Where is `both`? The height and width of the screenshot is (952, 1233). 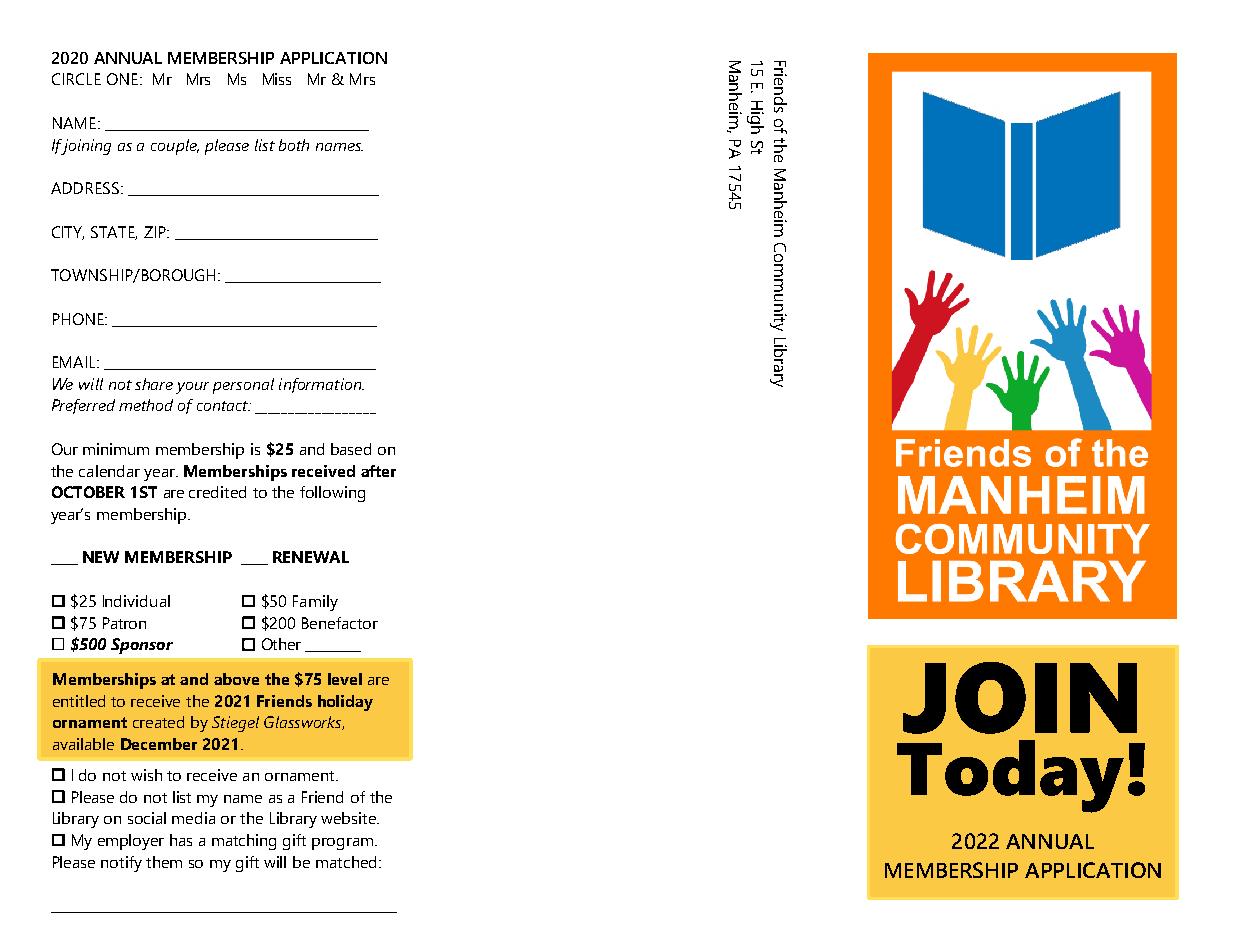 both is located at coordinates (294, 145).
